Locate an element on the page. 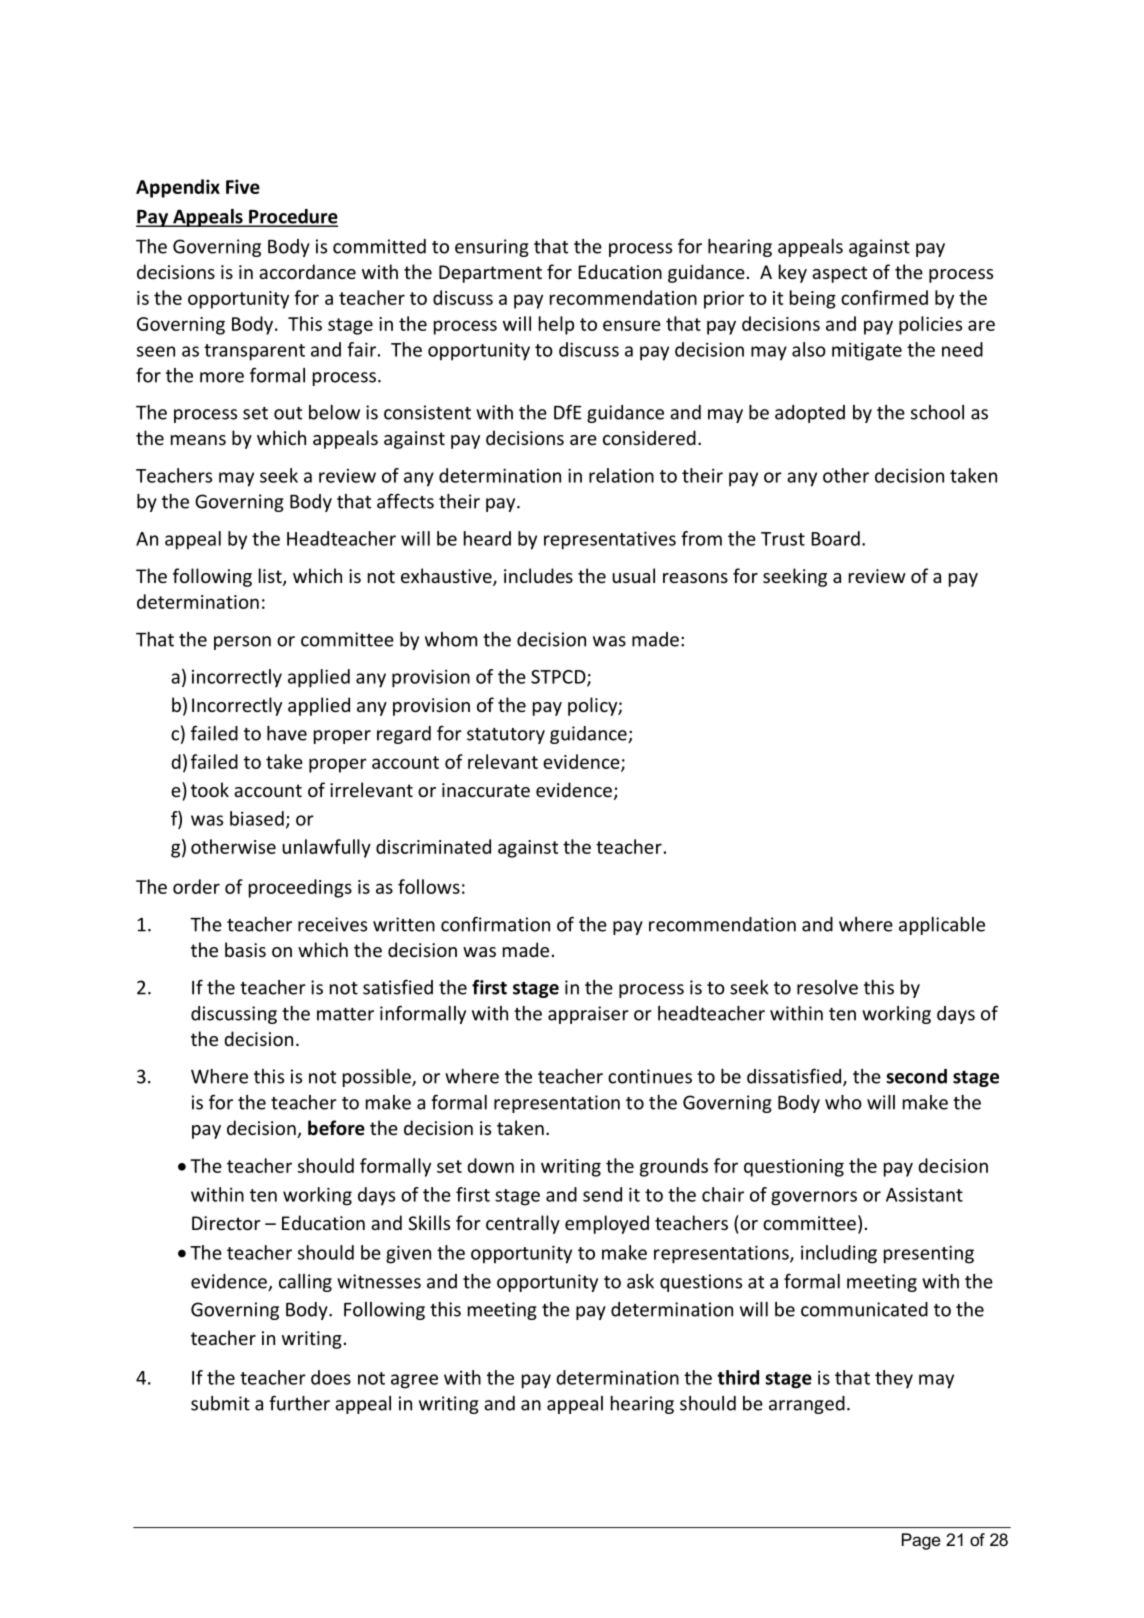  submit is located at coordinates (220, 1403).
